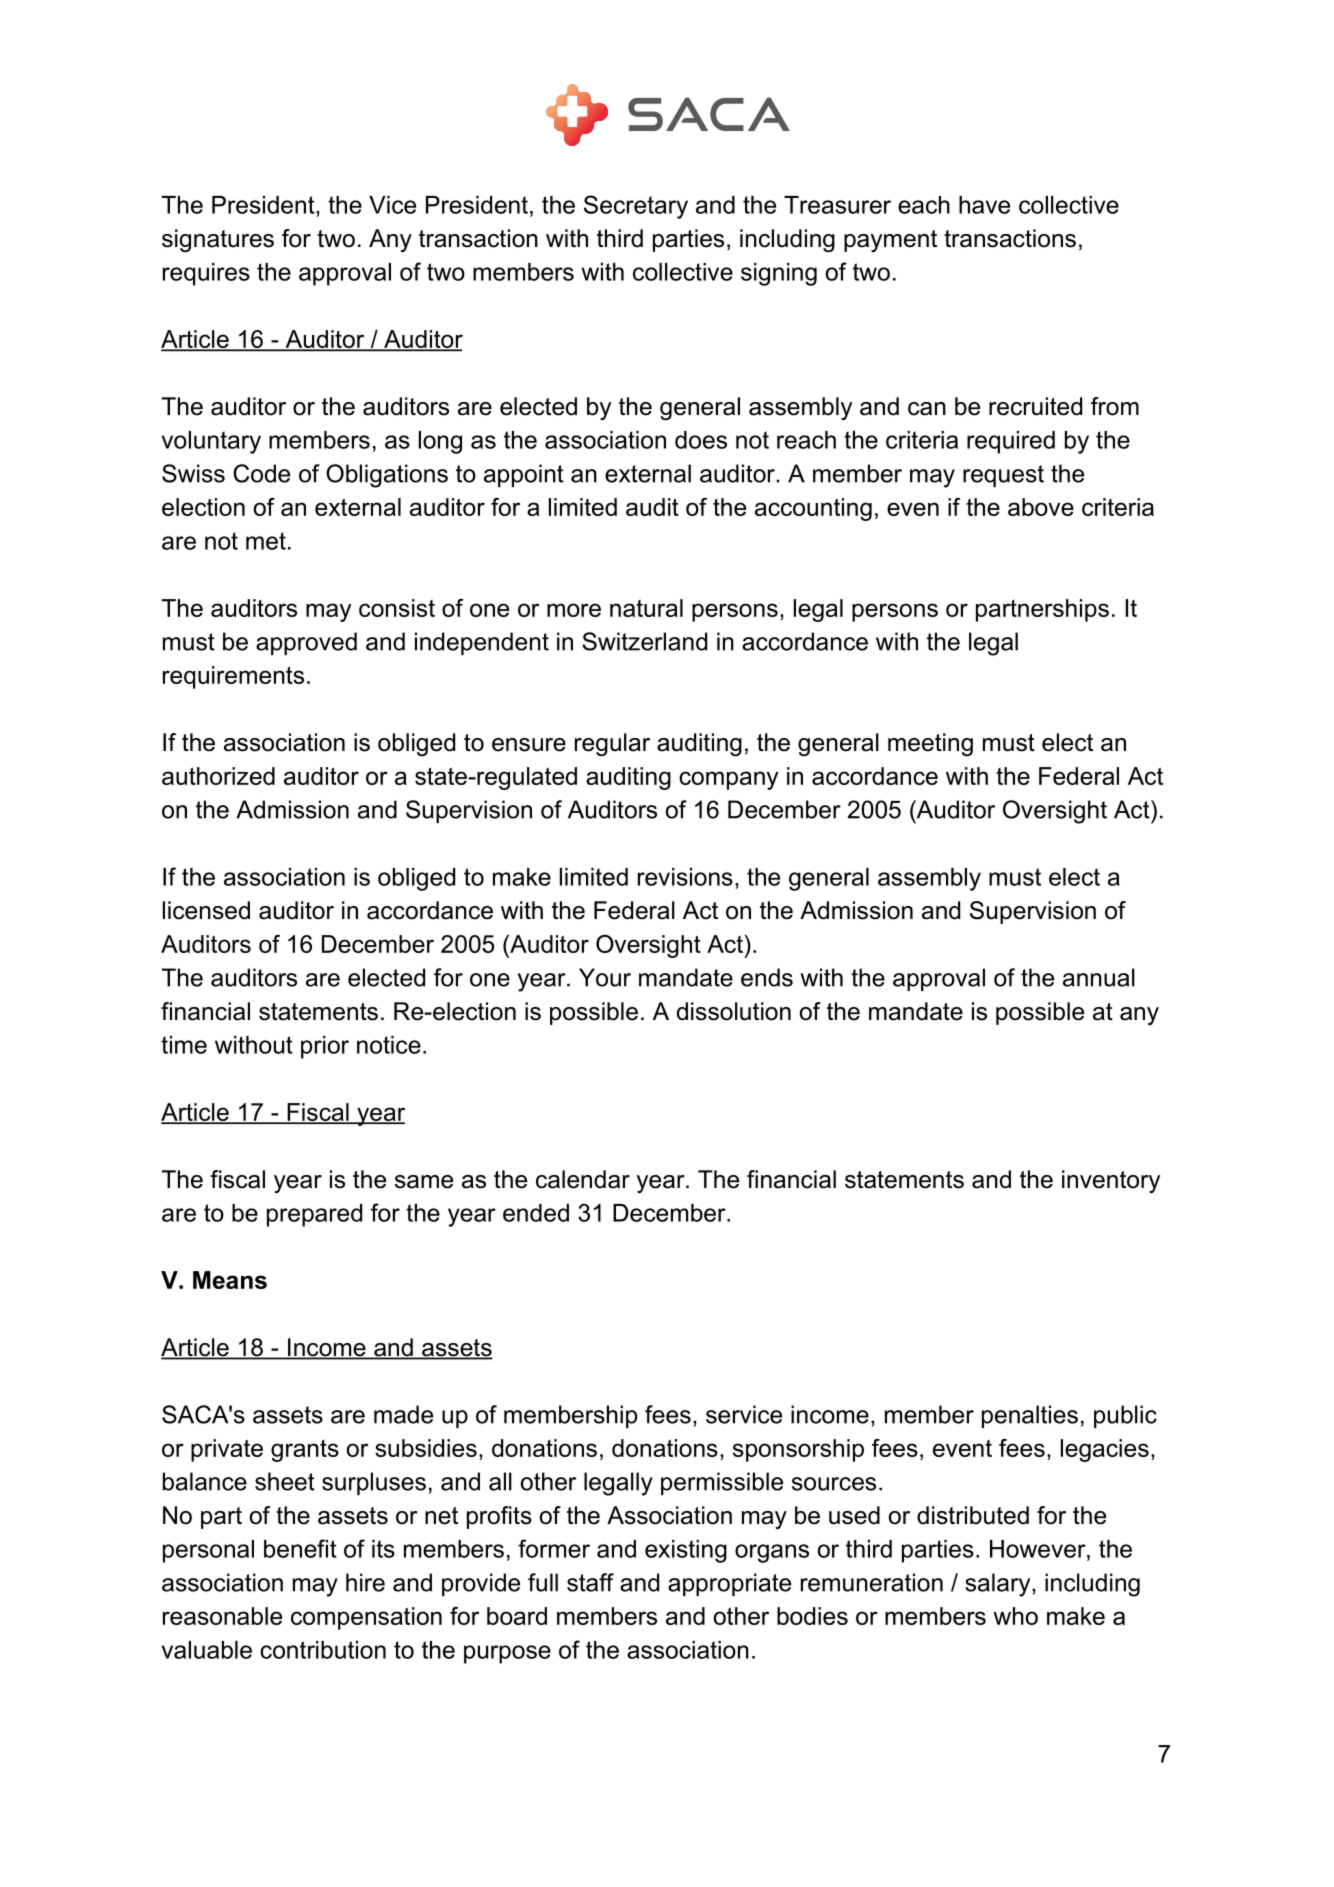 The width and height of the document is (1334, 1887). What do you see at coordinates (206, 910) in the document?
I see `licensed` at bounding box center [206, 910].
